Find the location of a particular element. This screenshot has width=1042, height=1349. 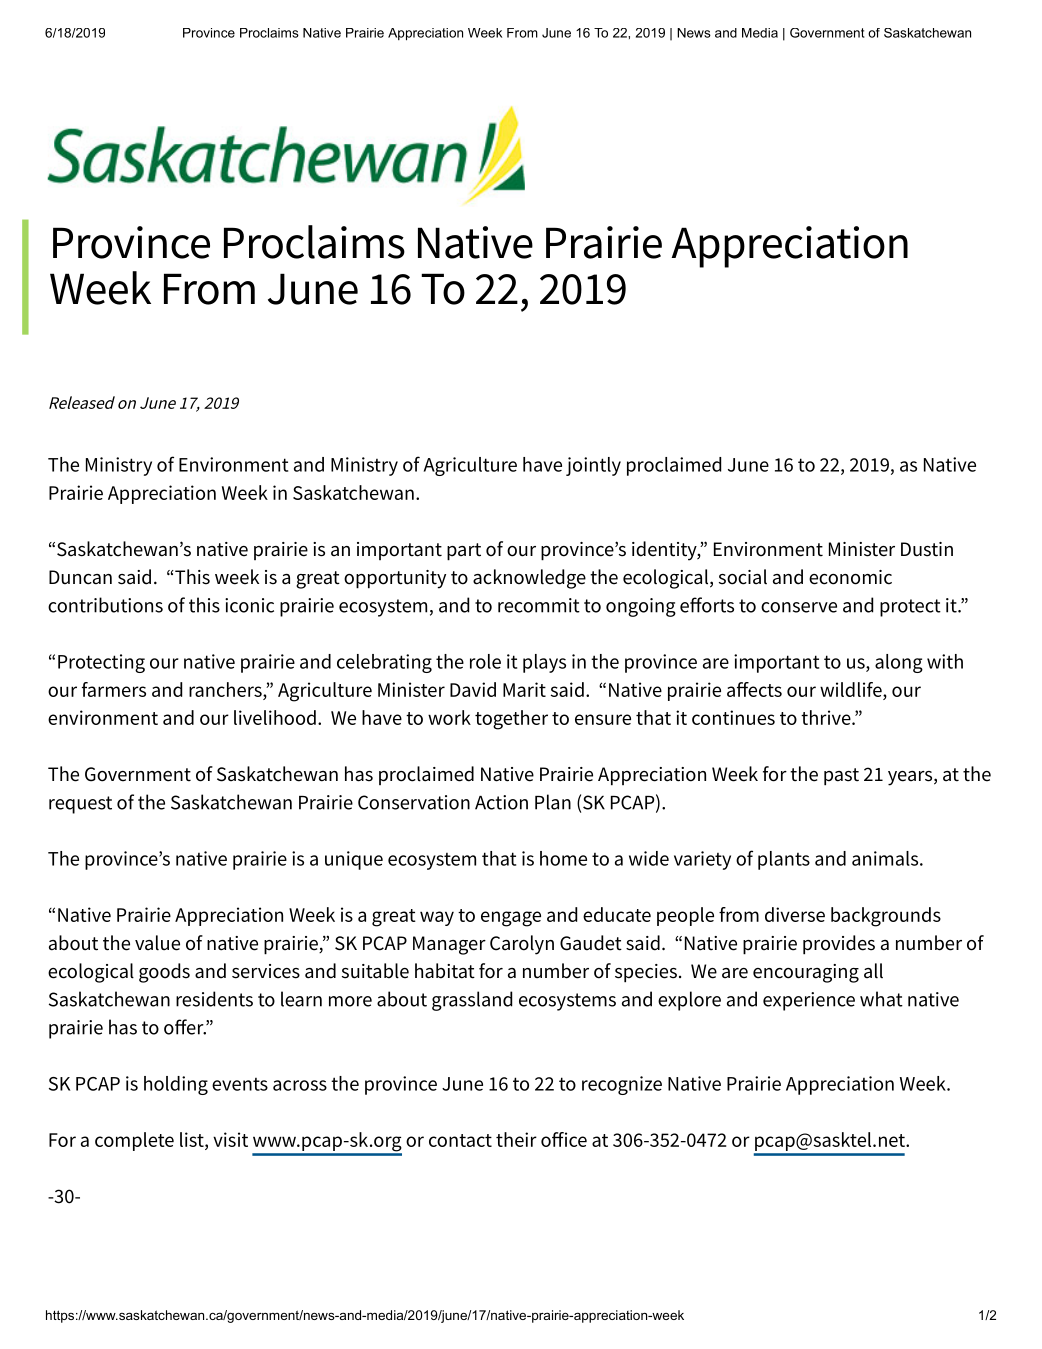

request is located at coordinates (80, 805).
